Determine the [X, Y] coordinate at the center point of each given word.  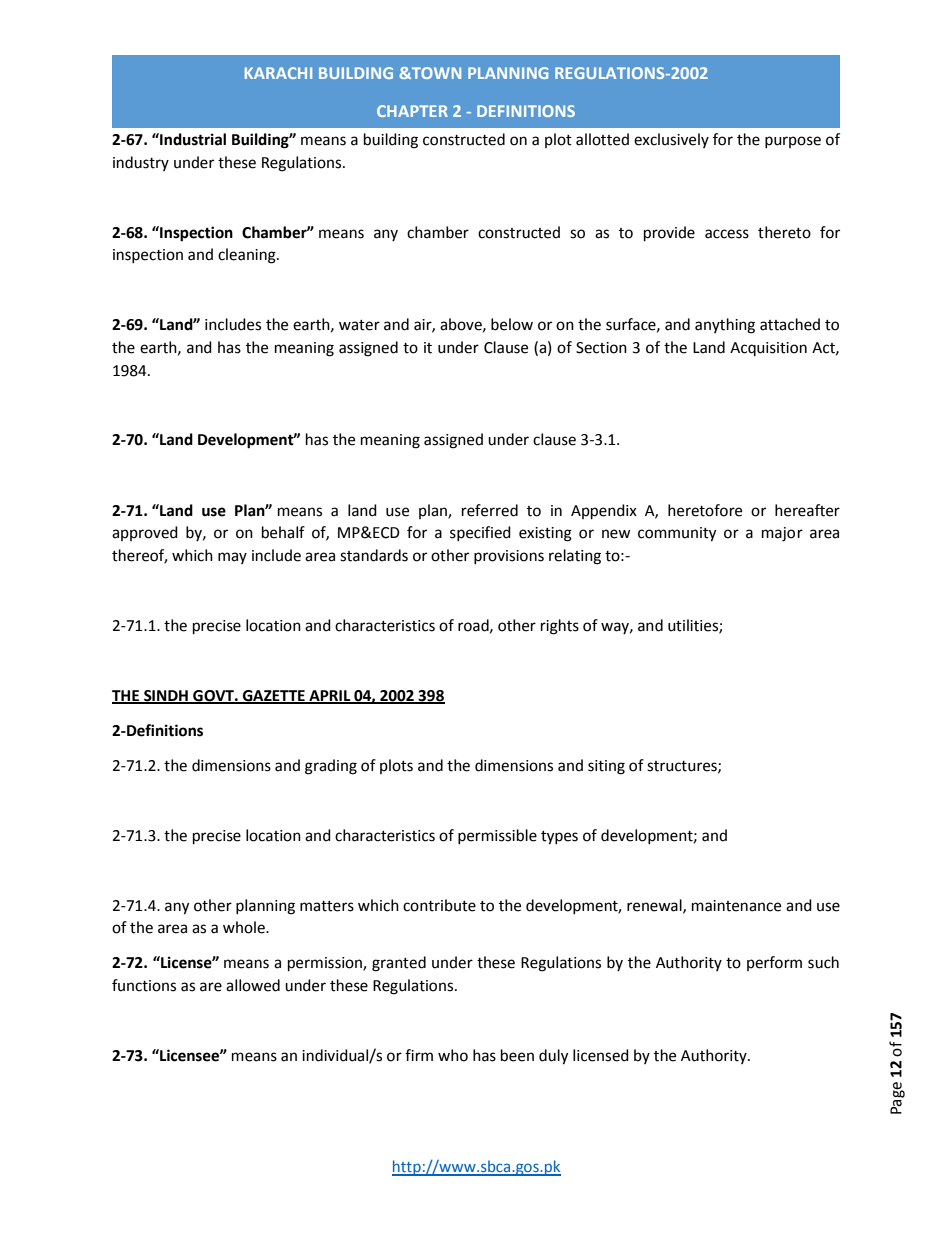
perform [774, 963]
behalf [283, 532]
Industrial [192, 139]
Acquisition [768, 349]
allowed [253, 985]
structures [683, 767]
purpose [793, 142]
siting [606, 767]
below [512, 324]
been [517, 1055]
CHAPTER [412, 111]
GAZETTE [274, 696]
